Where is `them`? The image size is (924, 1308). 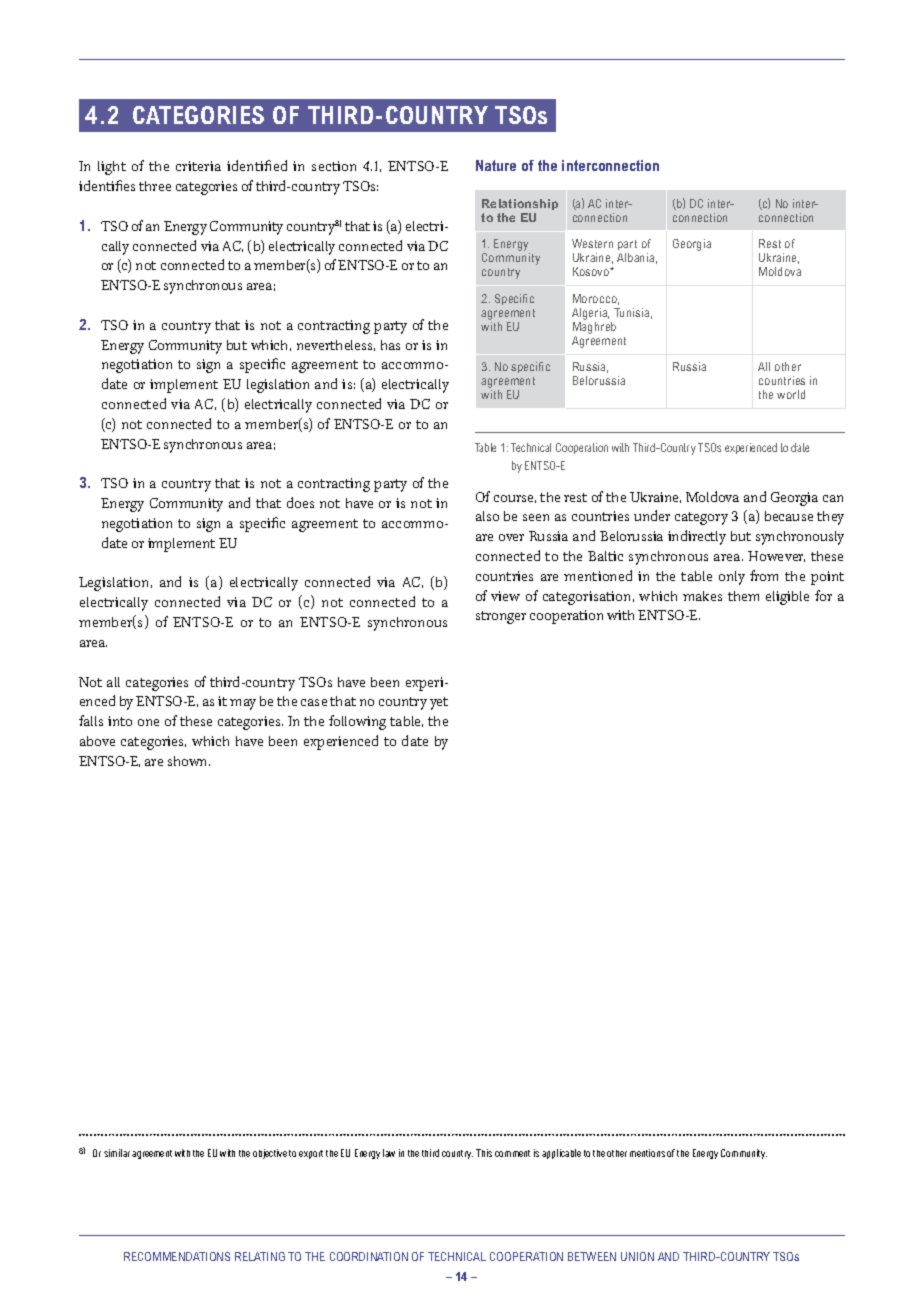 them is located at coordinates (743, 596).
